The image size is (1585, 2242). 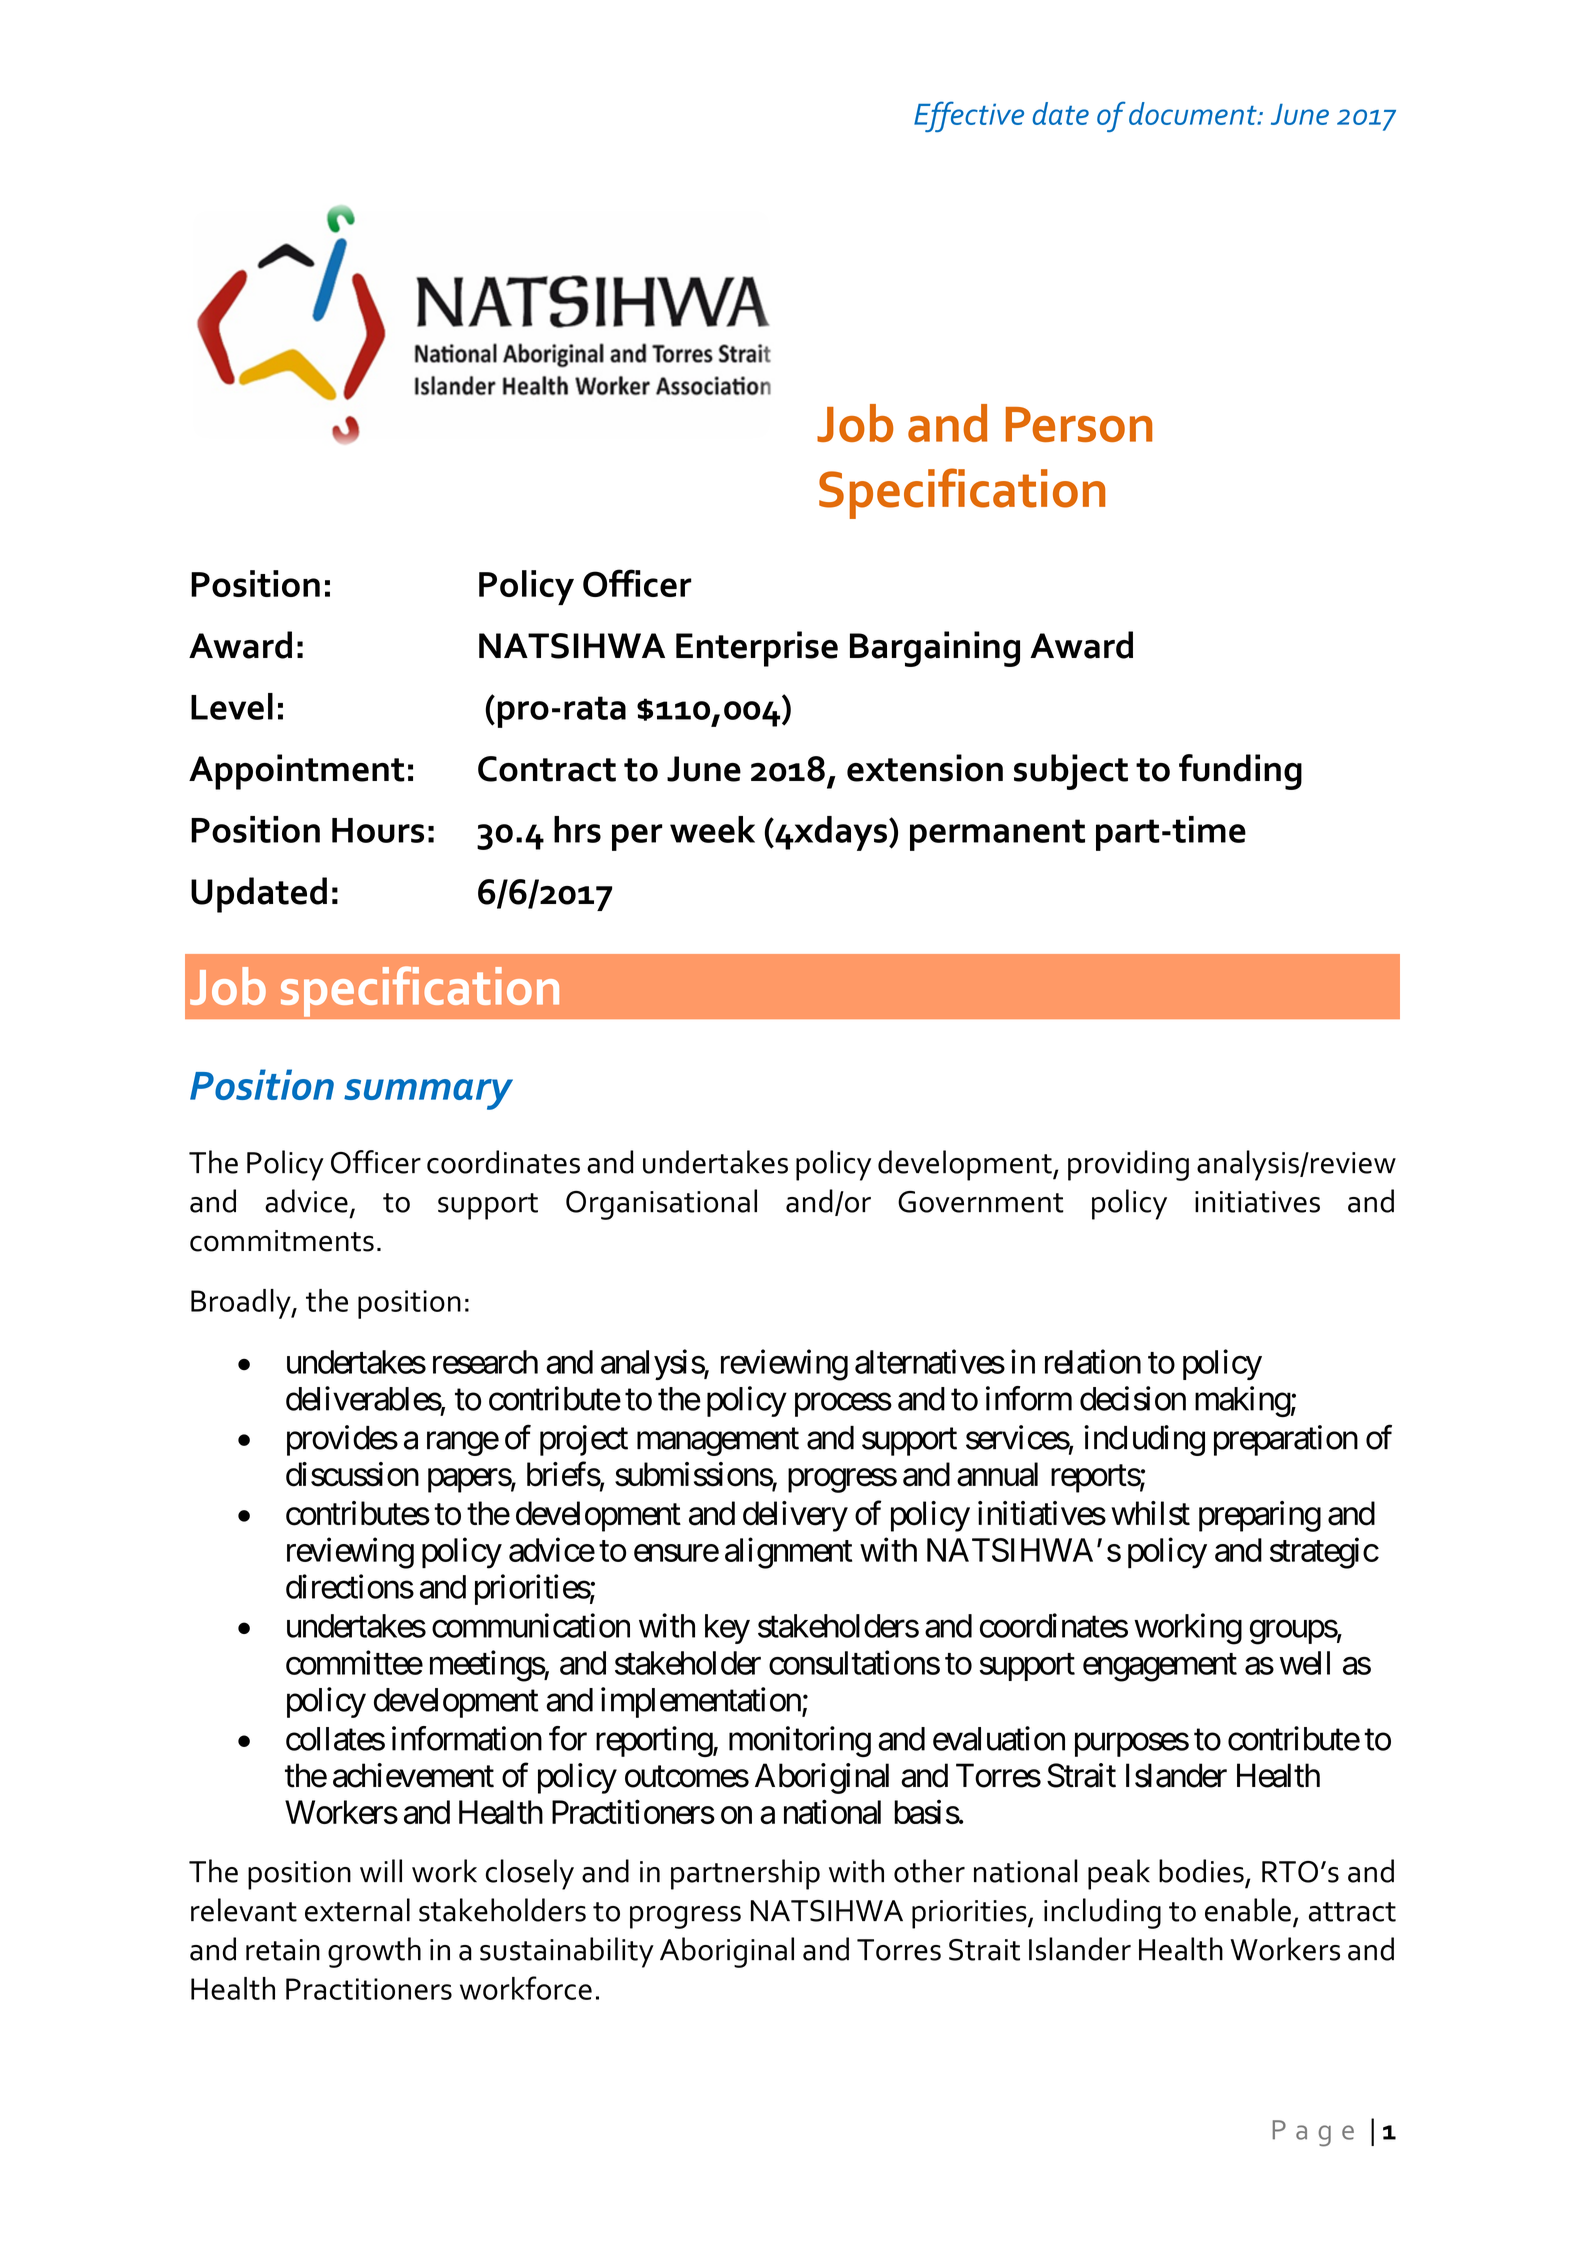 I want to click on enable, so click(x=1248, y=1910).
